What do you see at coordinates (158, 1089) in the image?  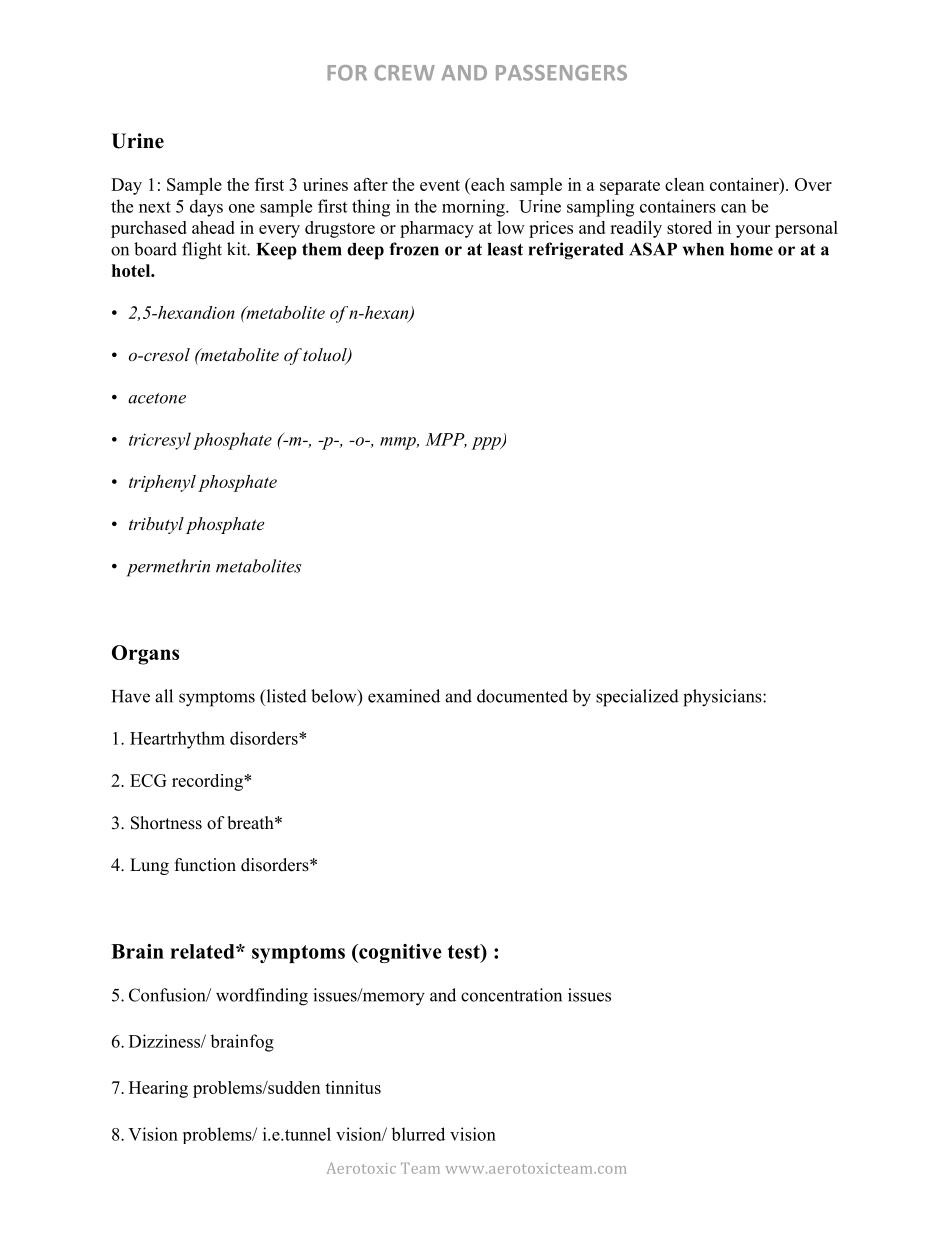 I see `Hearing` at bounding box center [158, 1089].
